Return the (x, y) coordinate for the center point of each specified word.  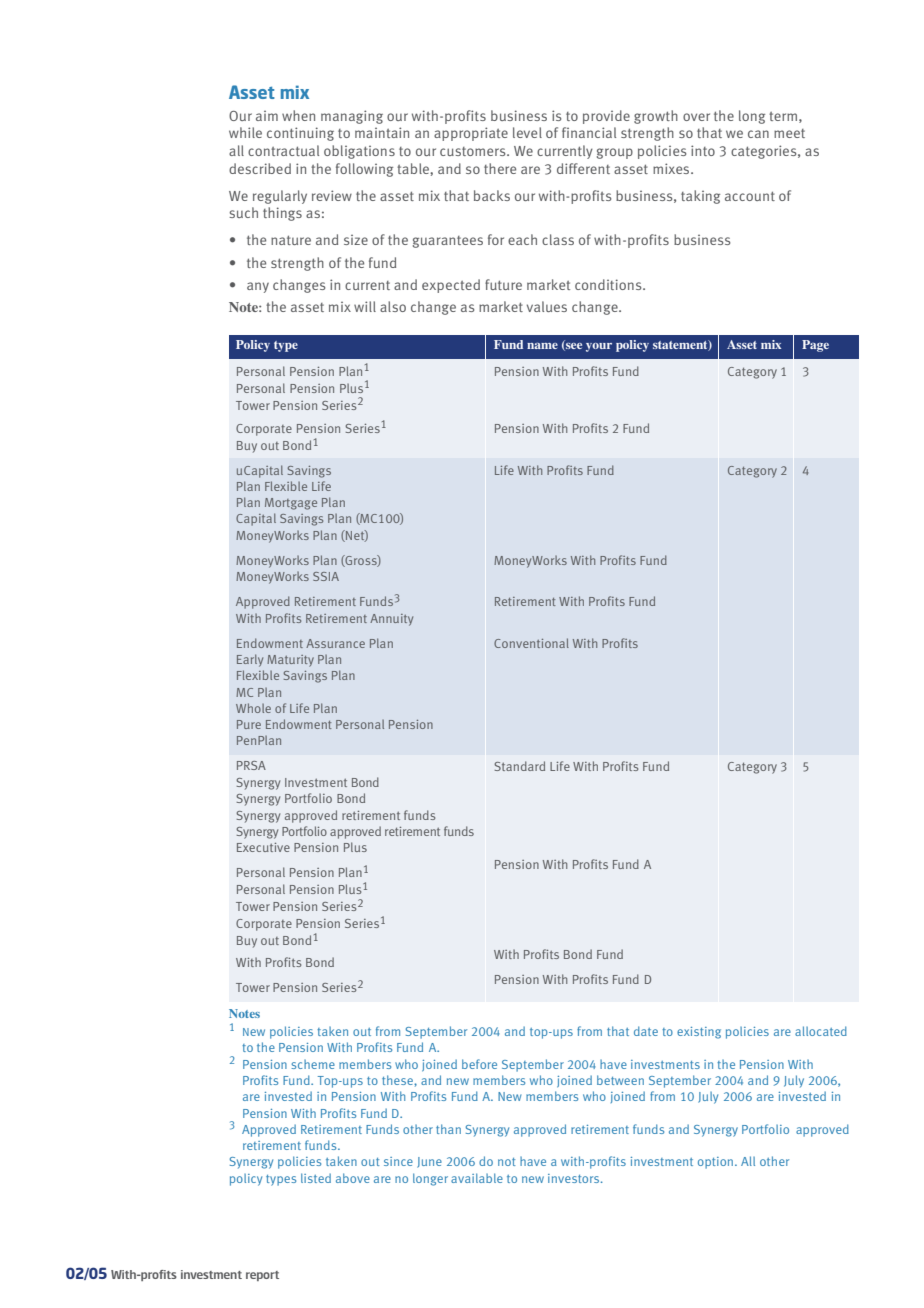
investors (575, 1178)
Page (815, 346)
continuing (300, 134)
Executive (263, 847)
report (262, 1276)
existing (699, 1033)
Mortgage (291, 504)
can (758, 134)
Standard (519, 766)
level (527, 132)
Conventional (531, 643)
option (717, 1163)
